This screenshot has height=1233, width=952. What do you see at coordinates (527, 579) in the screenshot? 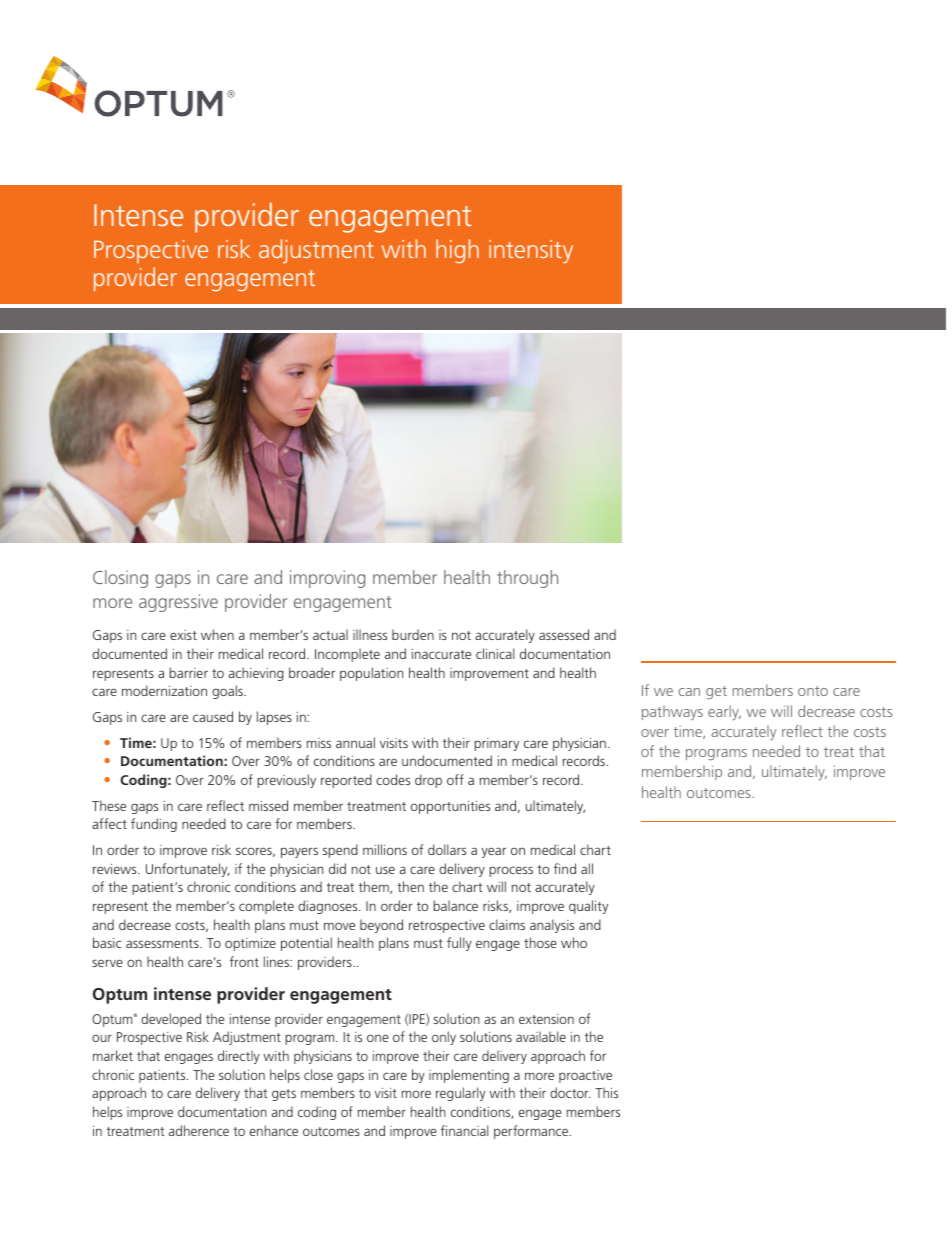
I see `through` at bounding box center [527, 579].
